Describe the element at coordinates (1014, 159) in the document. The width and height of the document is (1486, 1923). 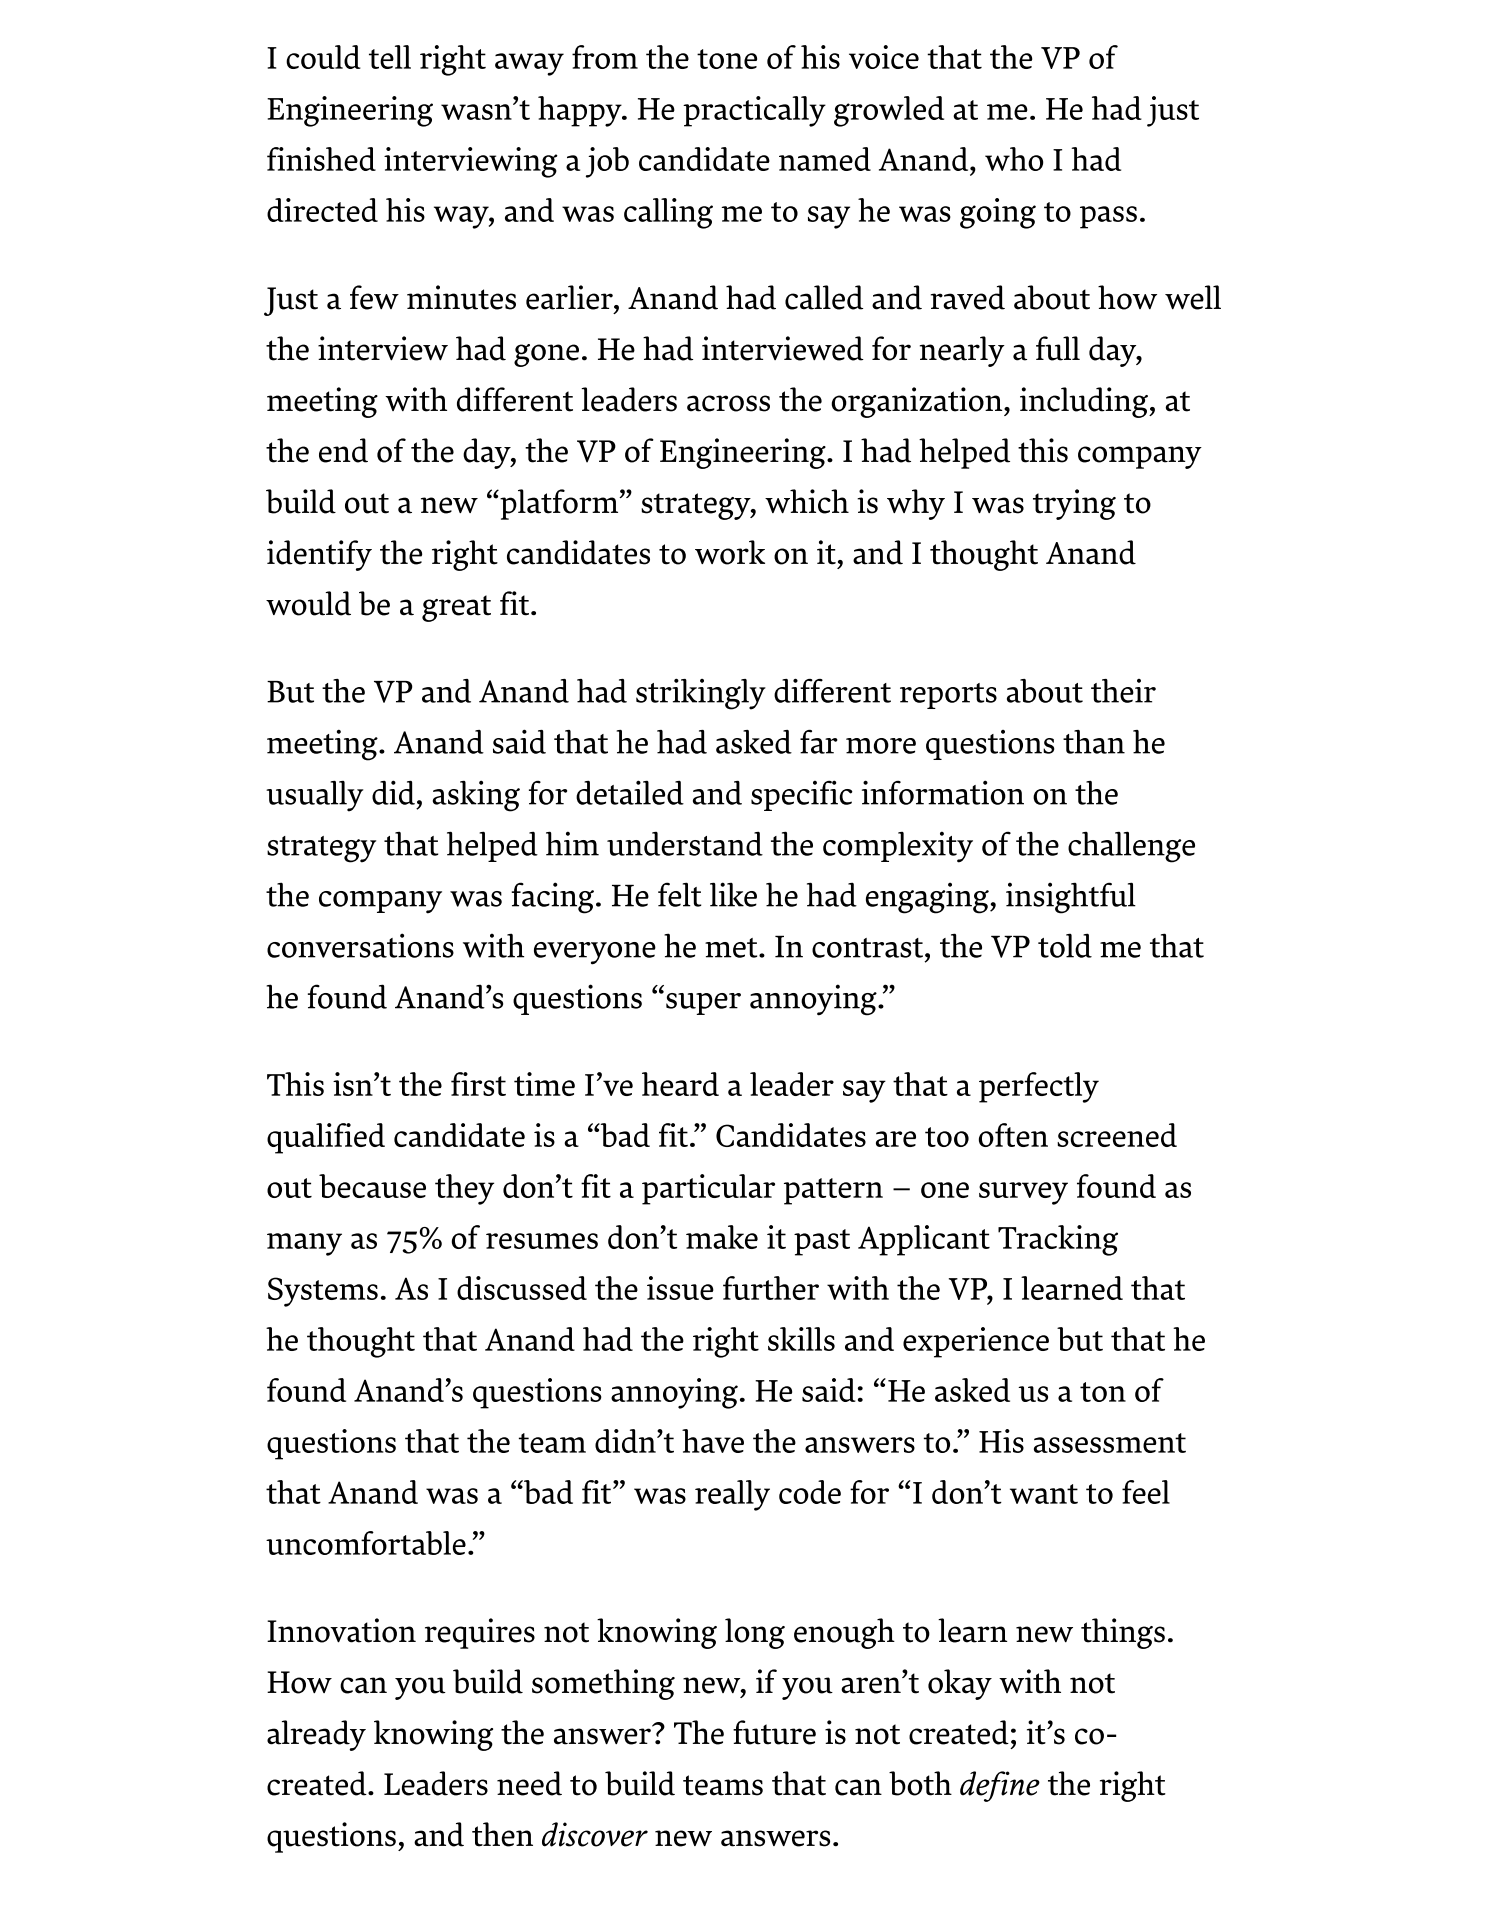
I see `who` at that location.
